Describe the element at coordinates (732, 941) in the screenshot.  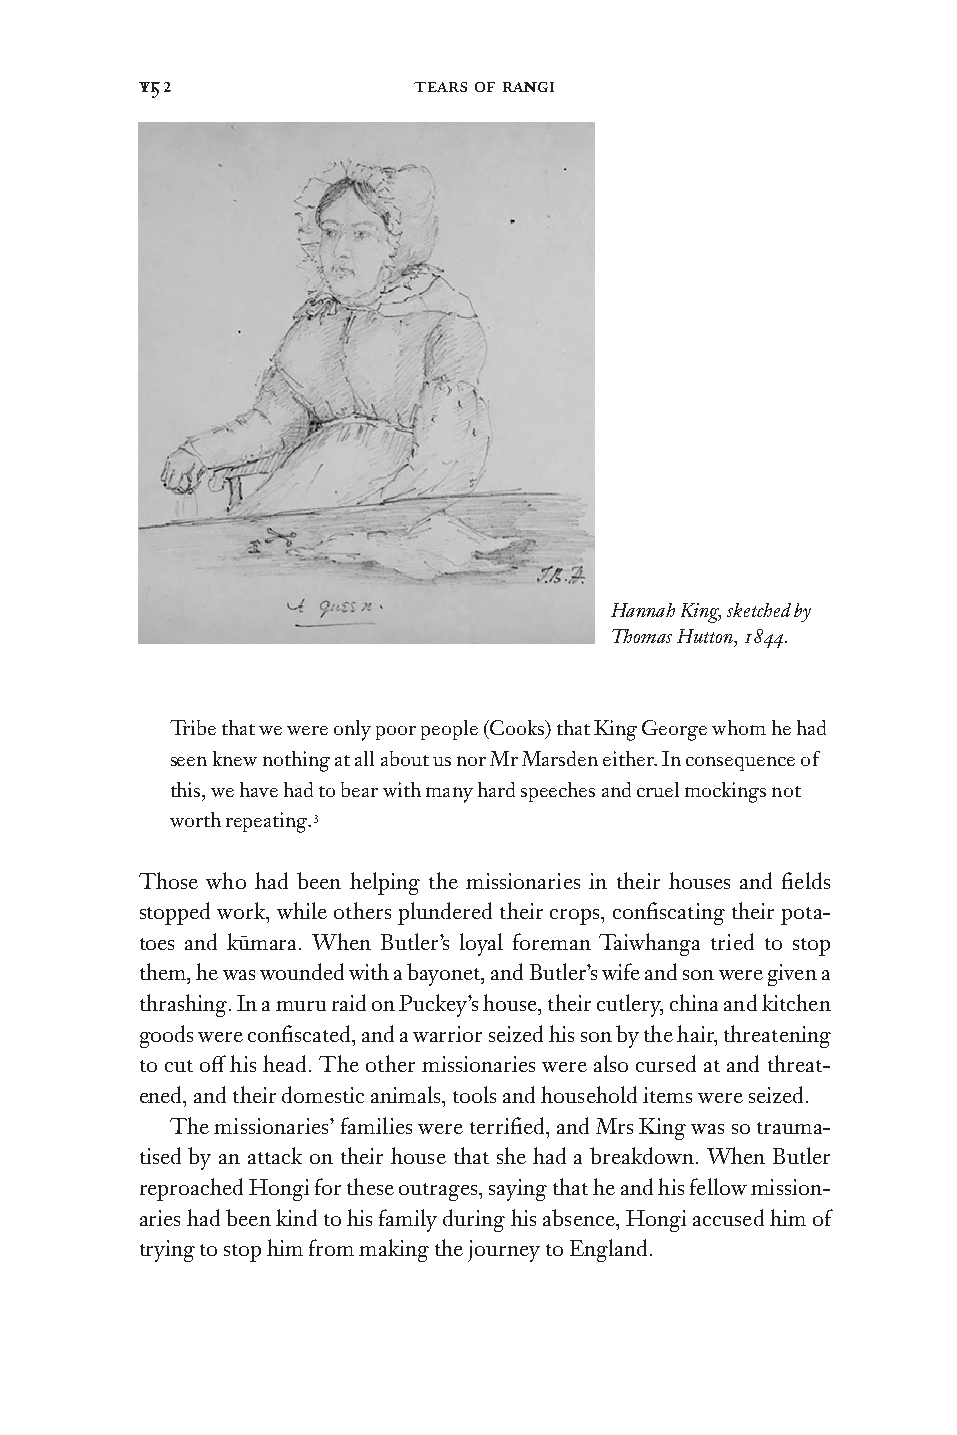
I see `tried` at that location.
